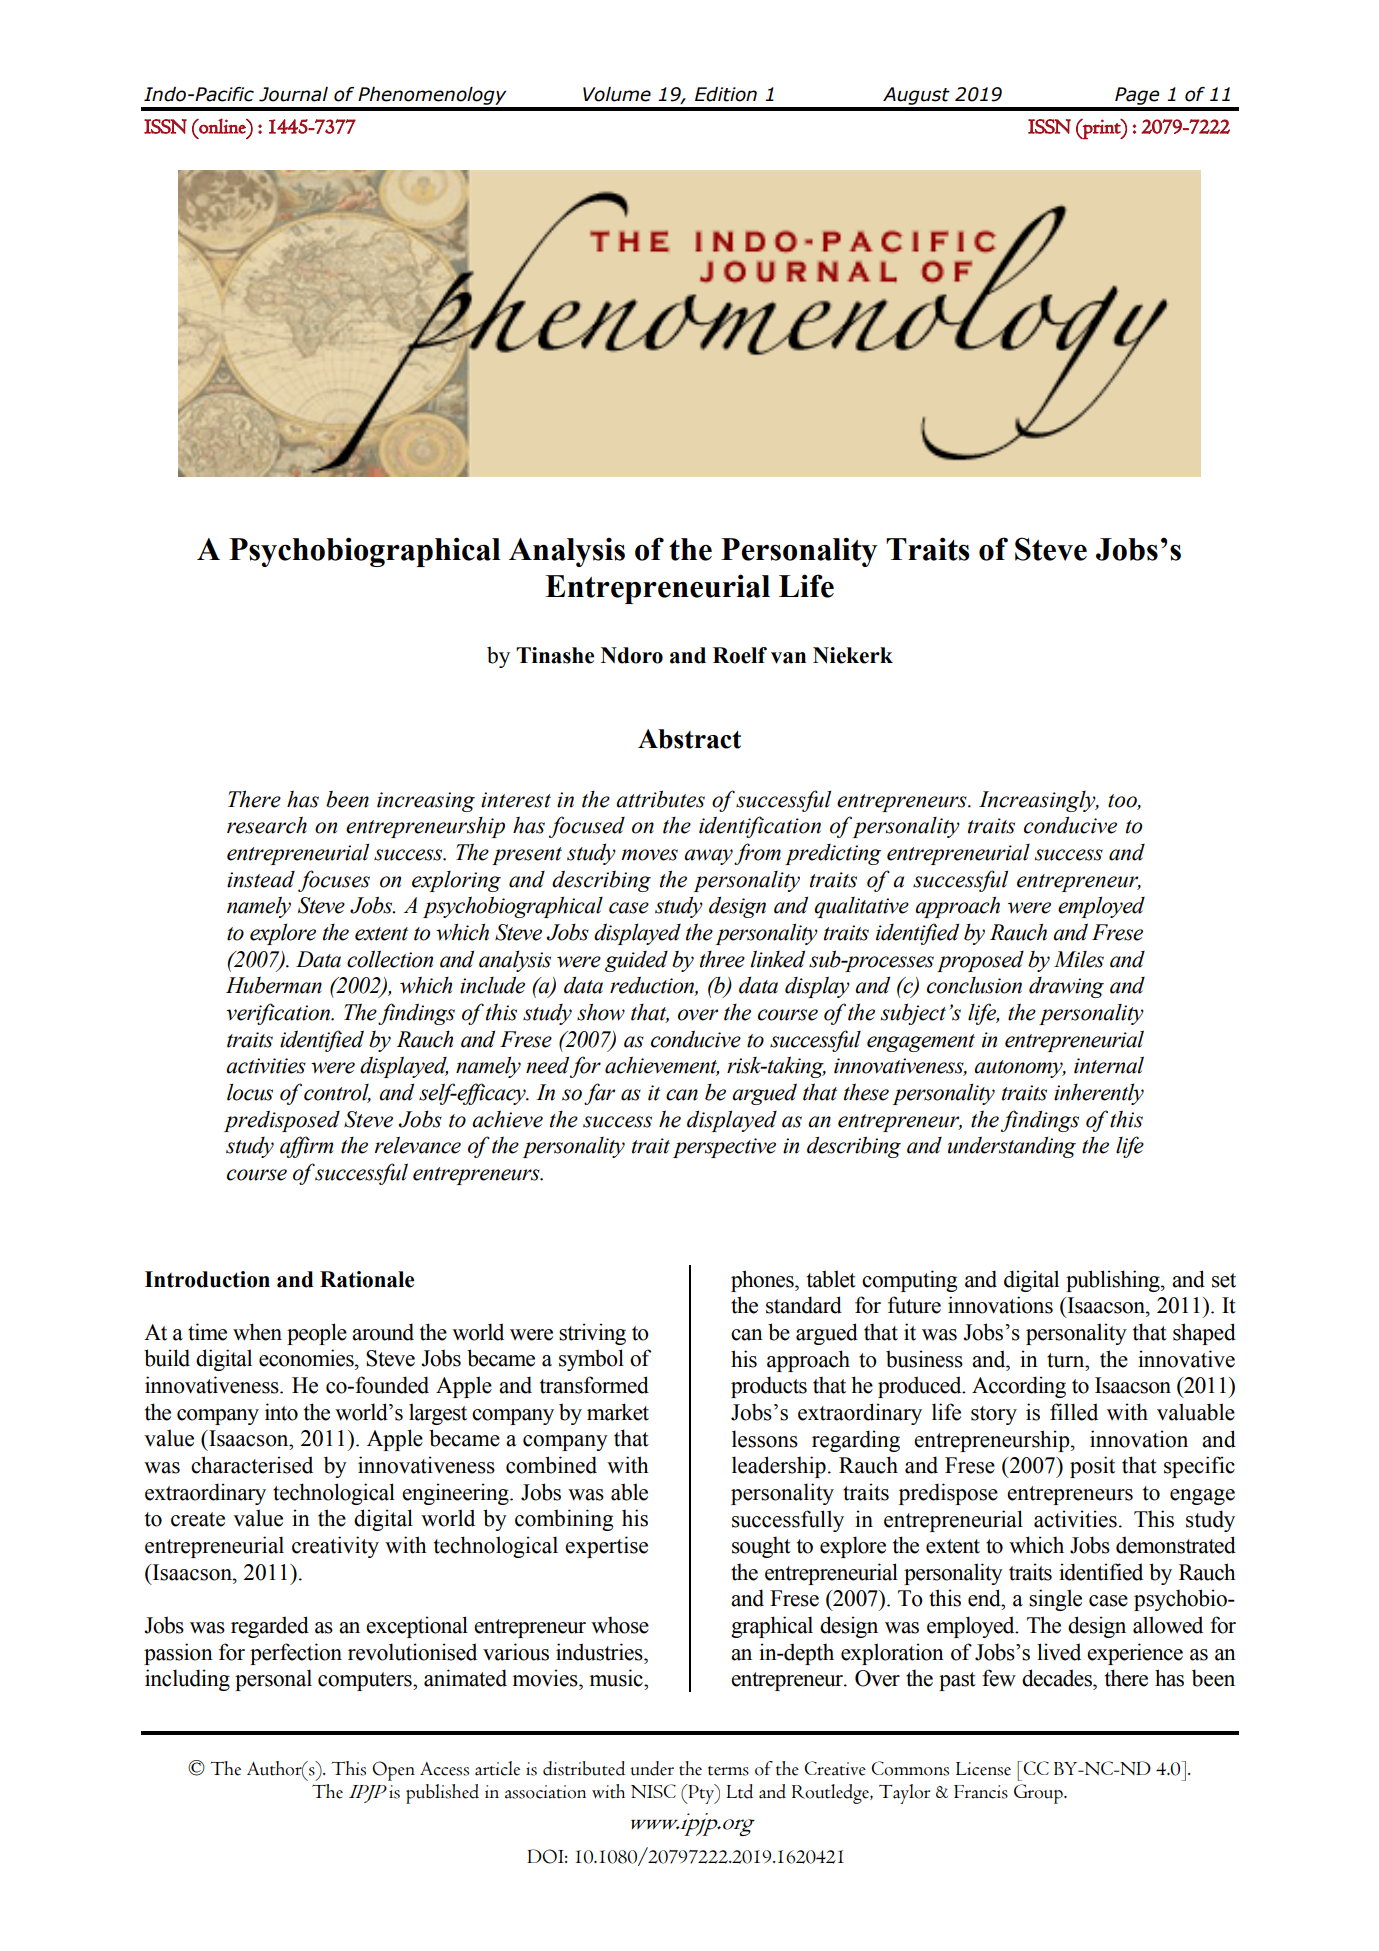  What do you see at coordinates (274, 985) in the screenshot?
I see `Huberman` at bounding box center [274, 985].
